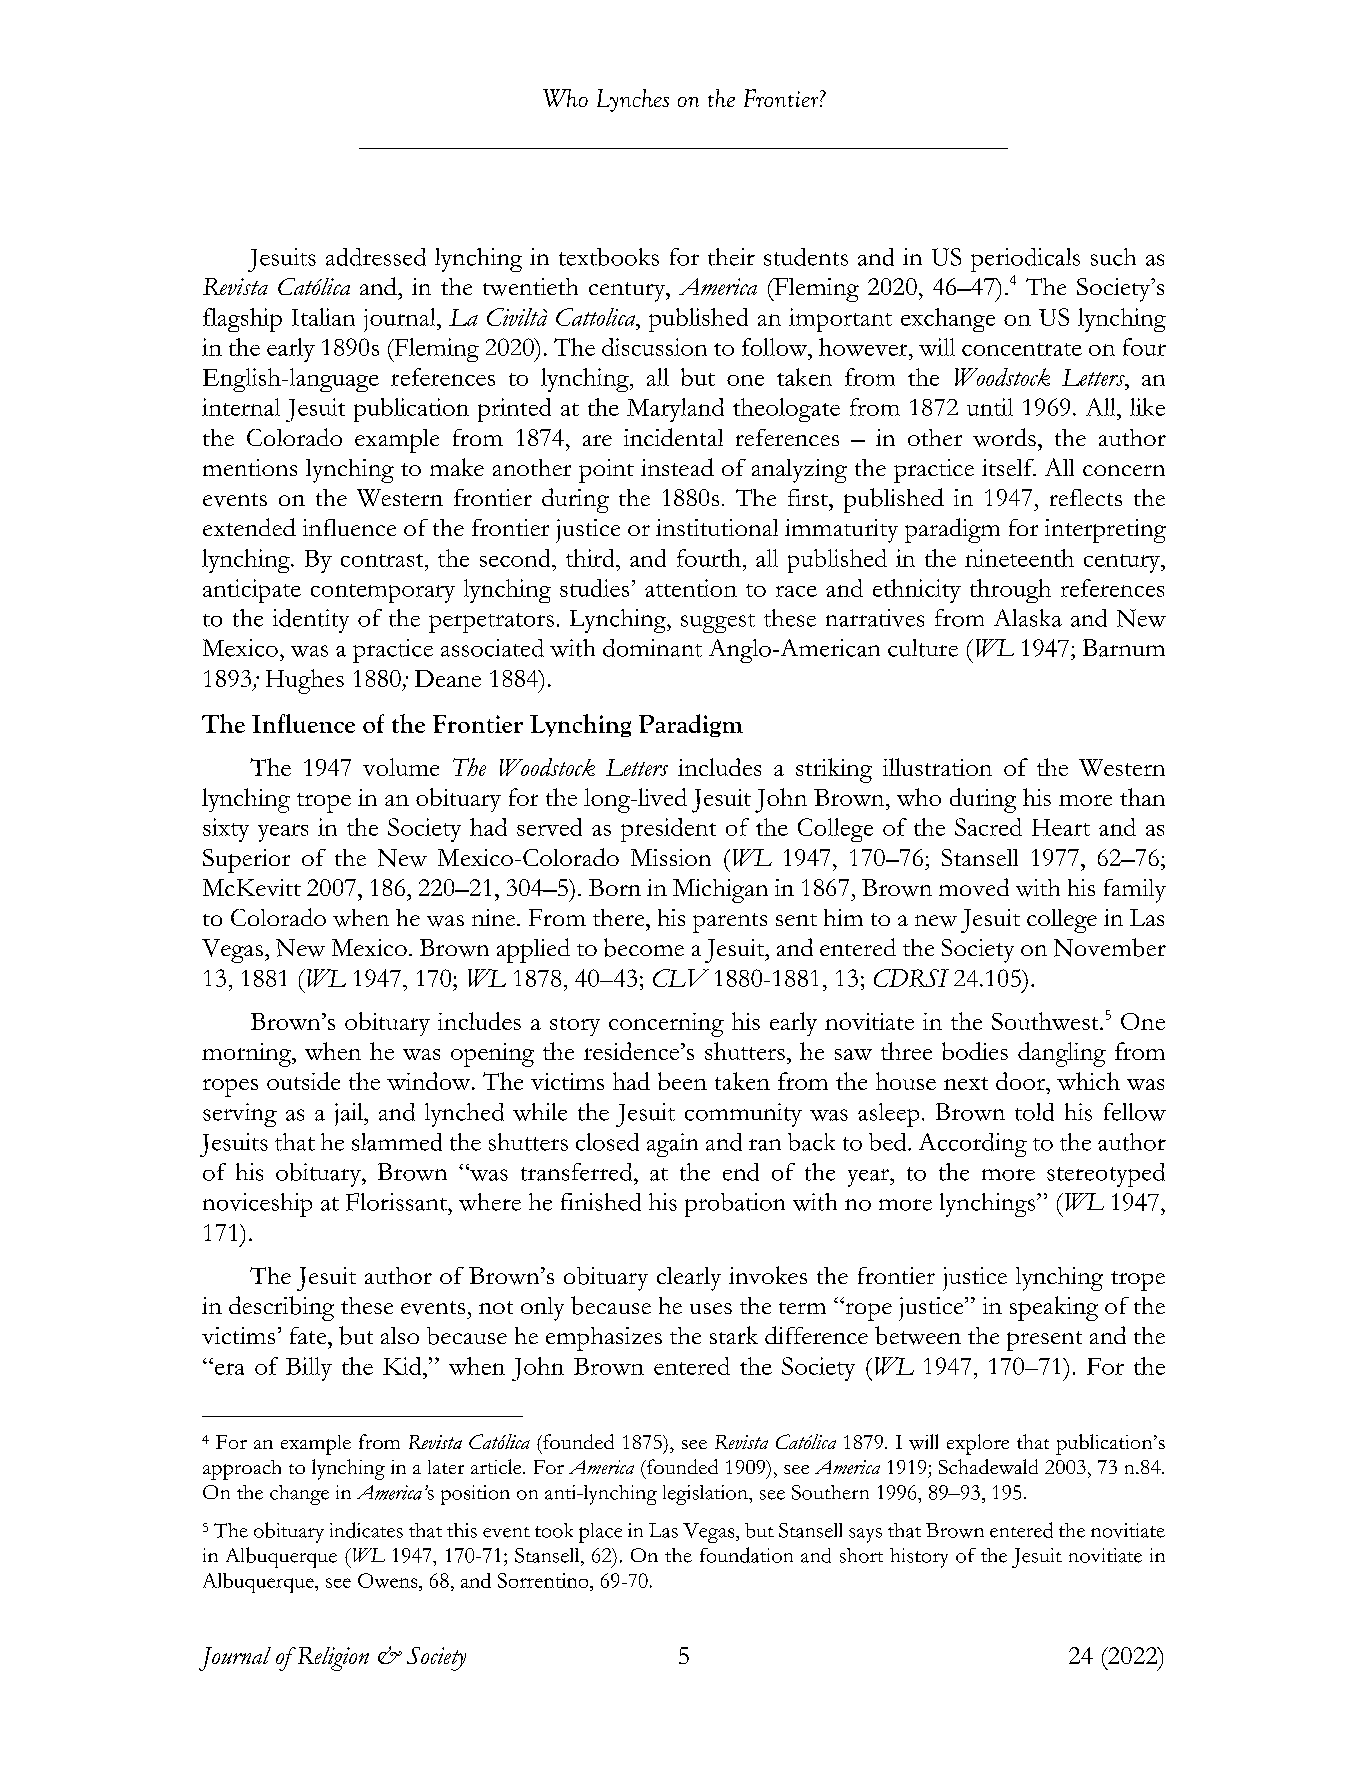 The image size is (1365, 1766). Describe the element at coordinates (654, 347) in the screenshot. I see `discussion` at that location.
